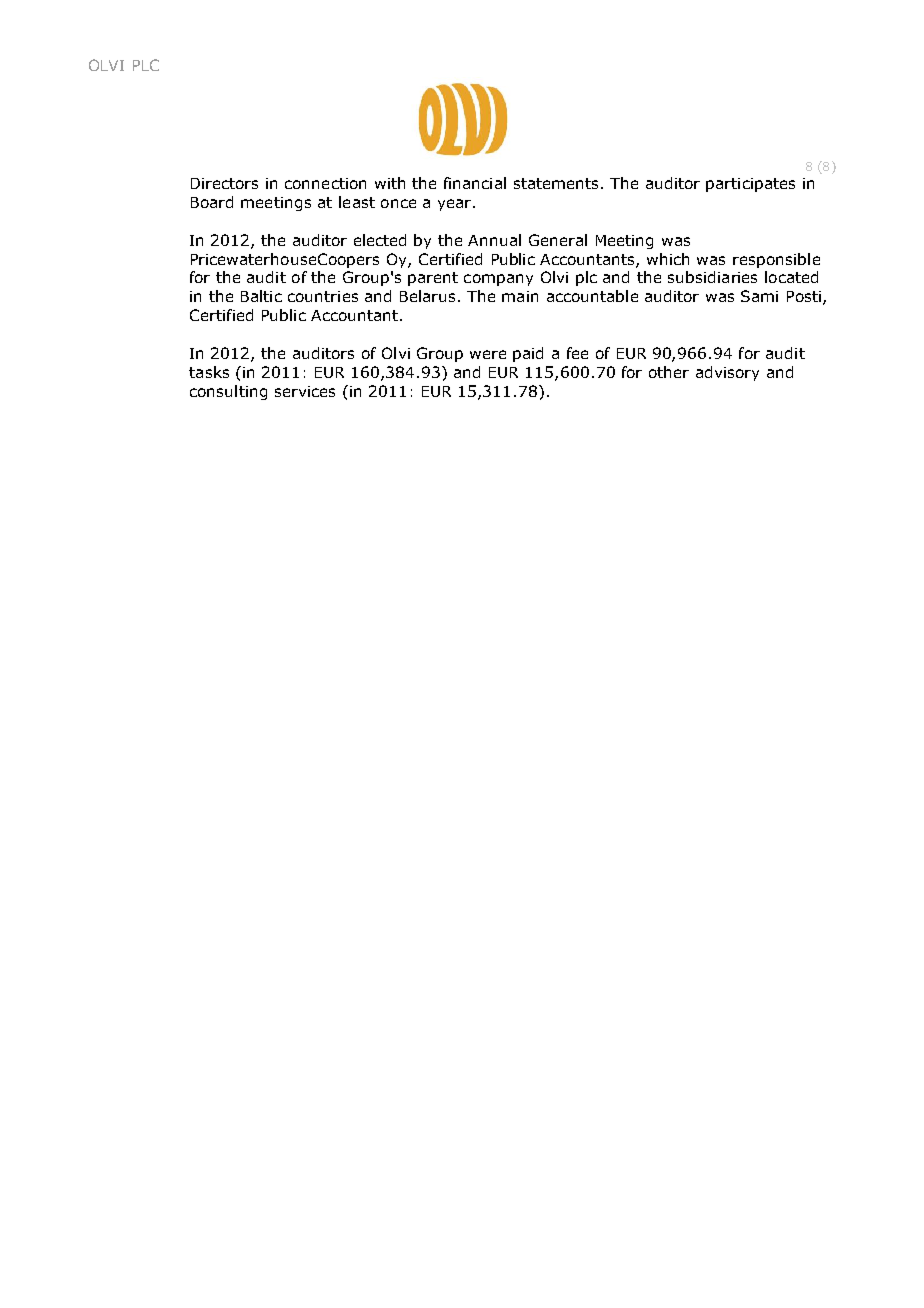 Image resolution: width=924 pixels, height=1308 pixels. I want to click on countries, so click(323, 296).
